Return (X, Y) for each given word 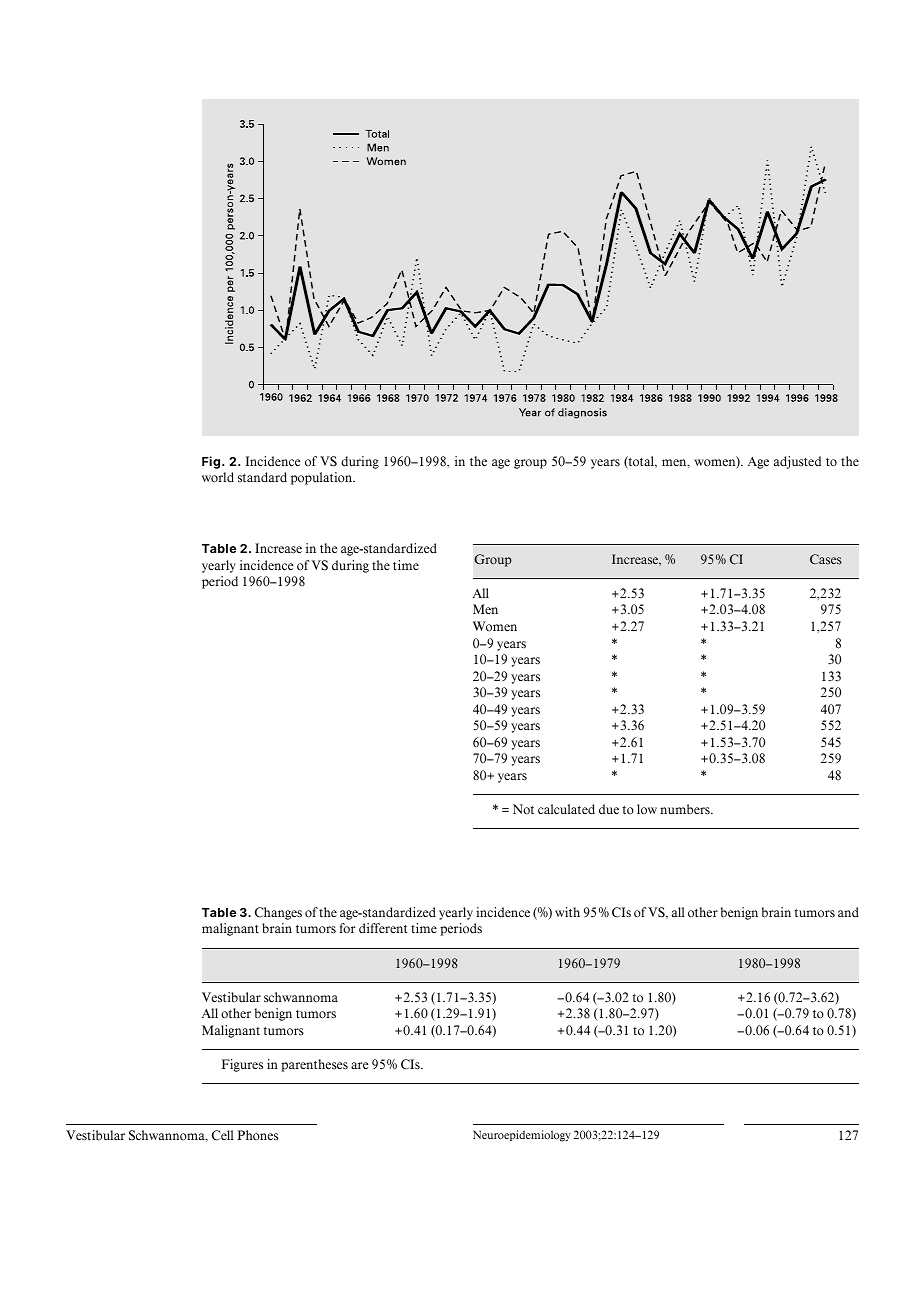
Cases (826, 559)
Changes (278, 913)
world (218, 477)
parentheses (314, 1065)
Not (523, 809)
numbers (686, 809)
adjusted (797, 462)
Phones (257, 1135)
